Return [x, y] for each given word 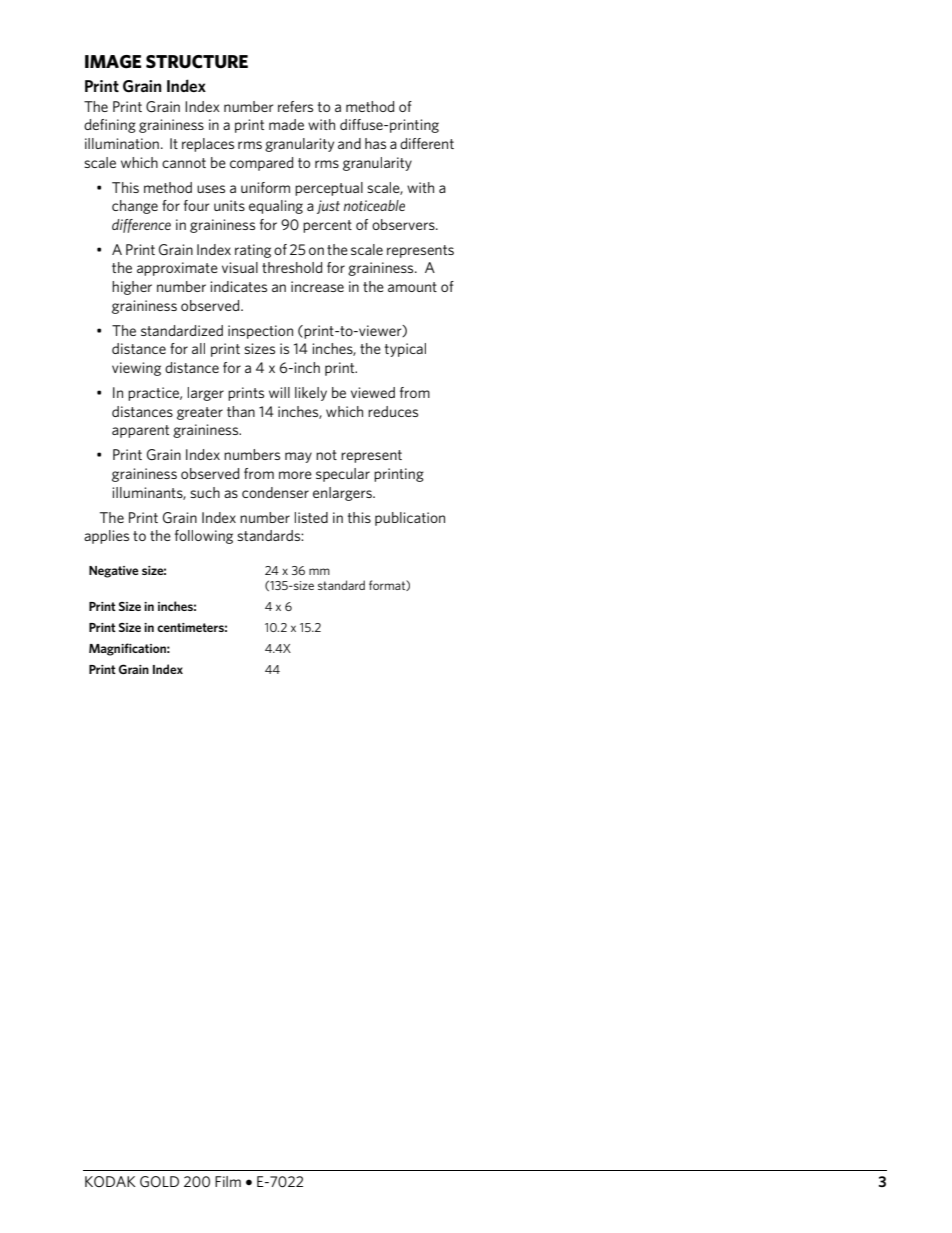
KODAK [110, 1181]
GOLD [159, 1181]
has [375, 143]
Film [228, 1181]
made [286, 124]
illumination [122, 143]
